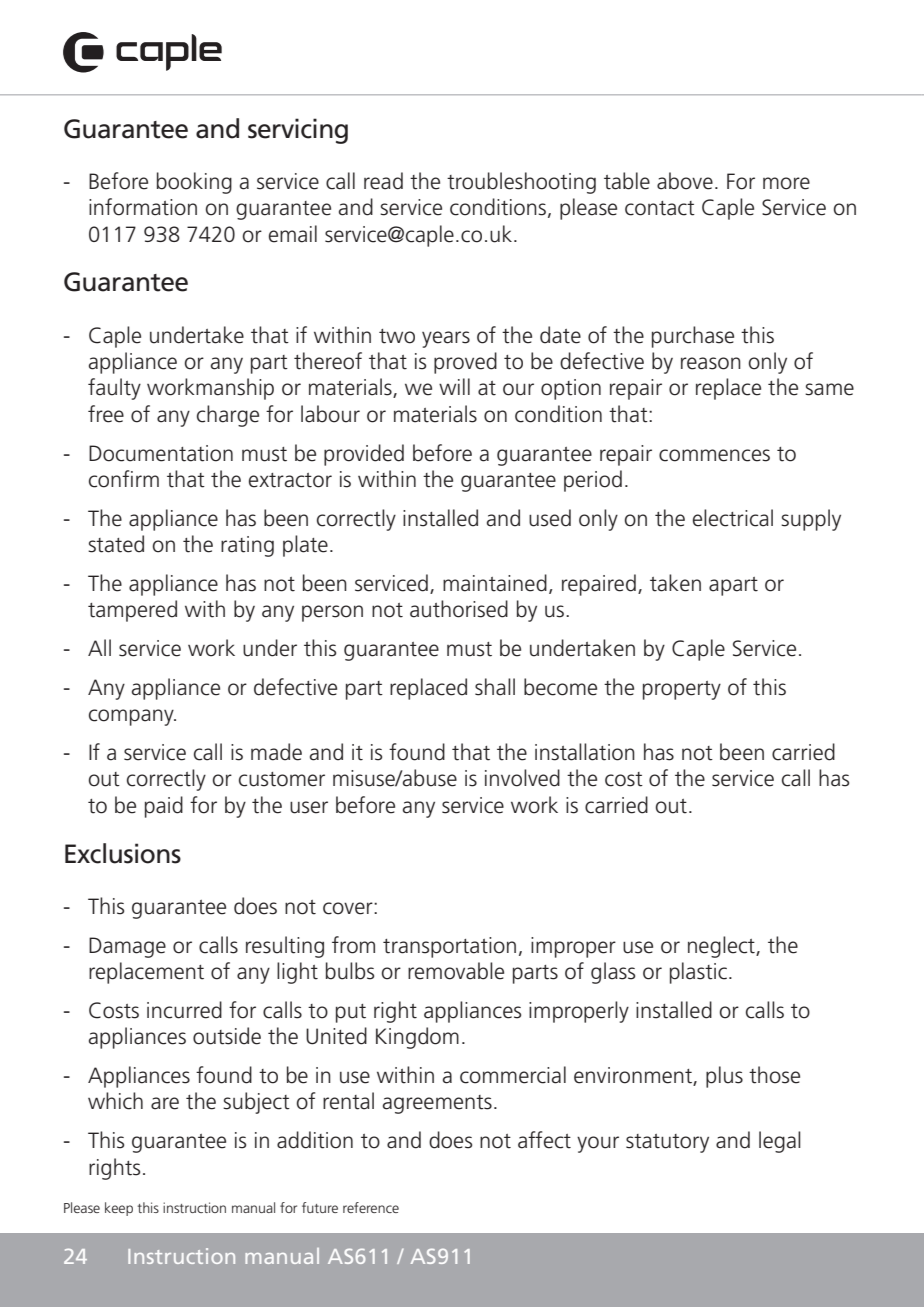 The image size is (924, 1307). What do you see at coordinates (786, 183) in the page?
I see `more` at bounding box center [786, 183].
